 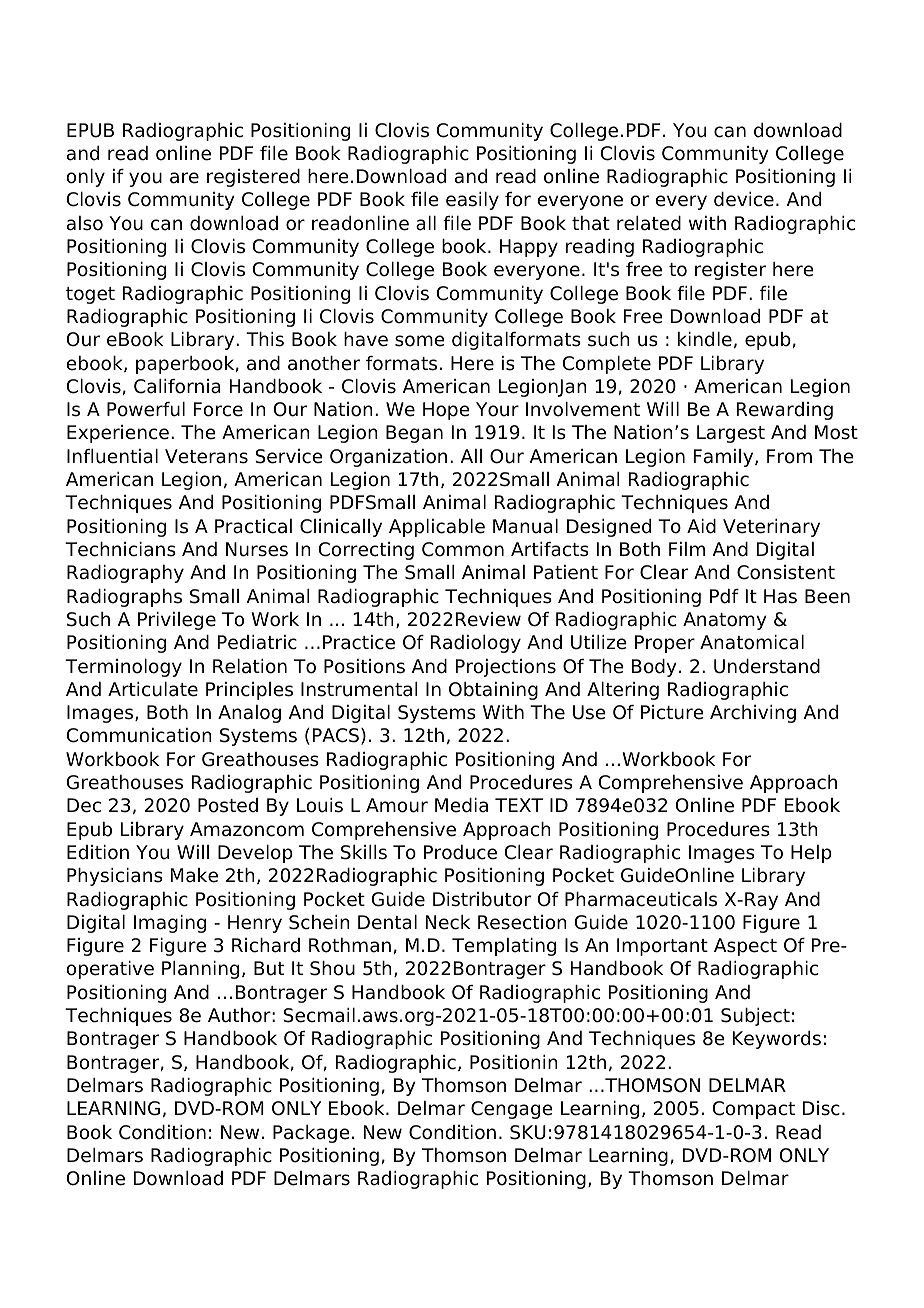 I want to click on Terminology, so click(x=123, y=668).
